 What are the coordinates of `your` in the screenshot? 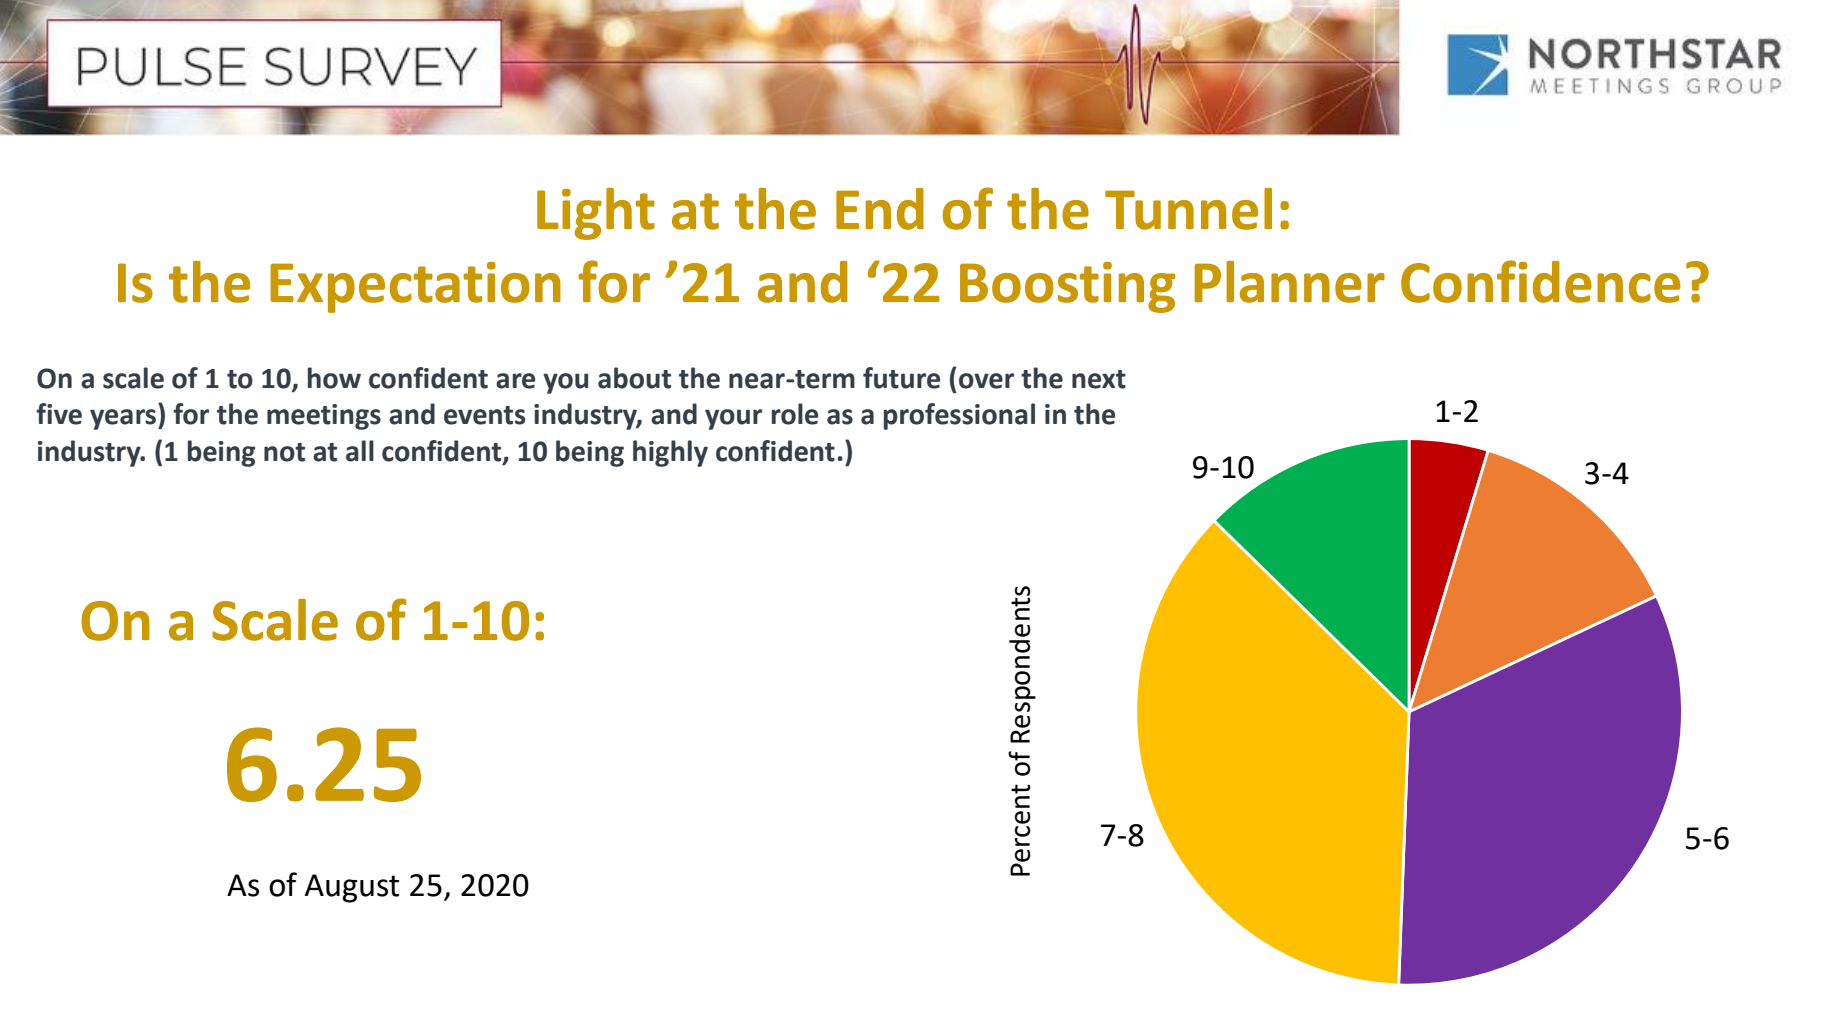 It's located at (733, 419).
